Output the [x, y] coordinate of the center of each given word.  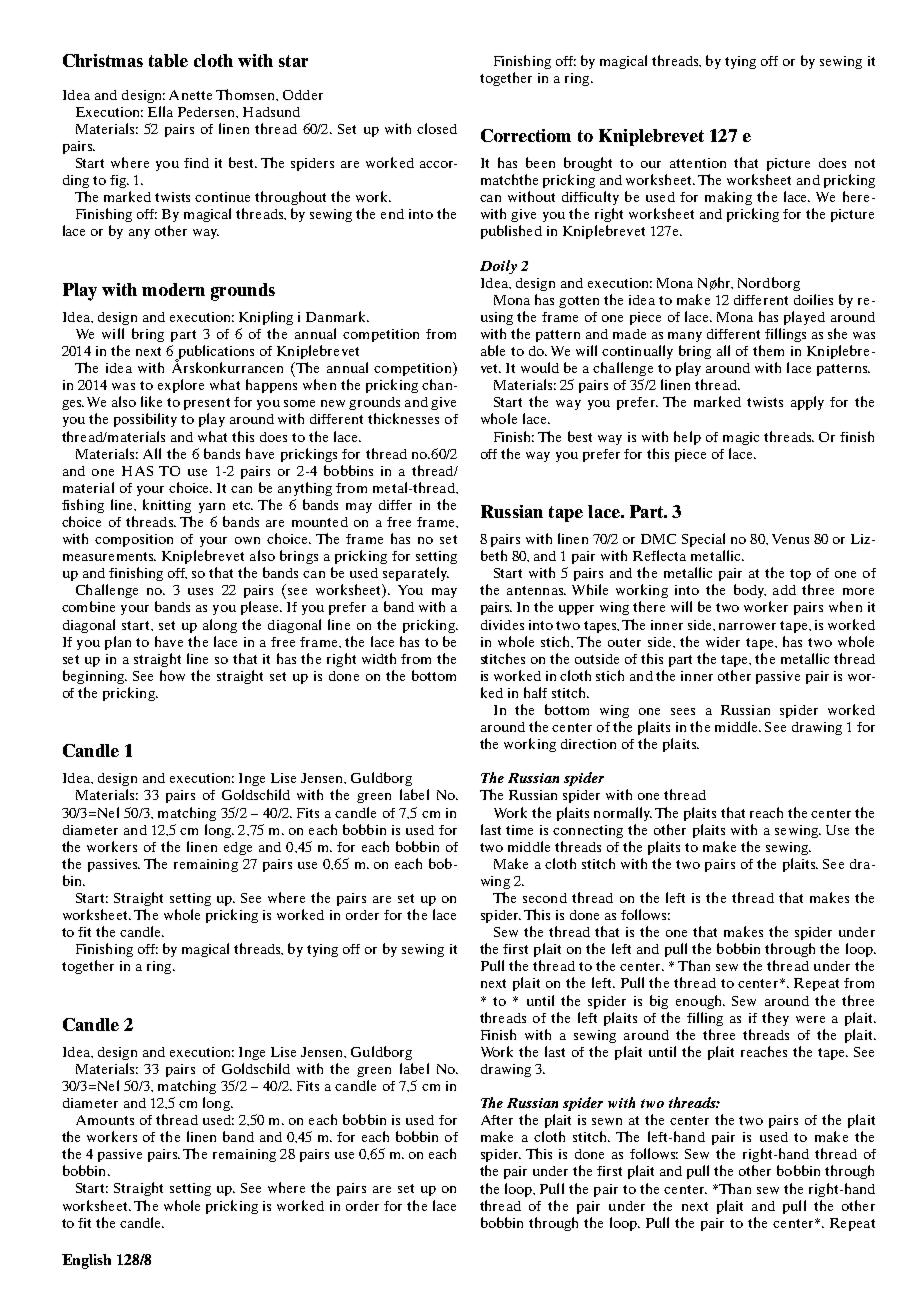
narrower [747, 626]
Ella [160, 111]
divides [502, 625]
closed [437, 128]
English [86, 1261]
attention [698, 163]
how [172, 675]
